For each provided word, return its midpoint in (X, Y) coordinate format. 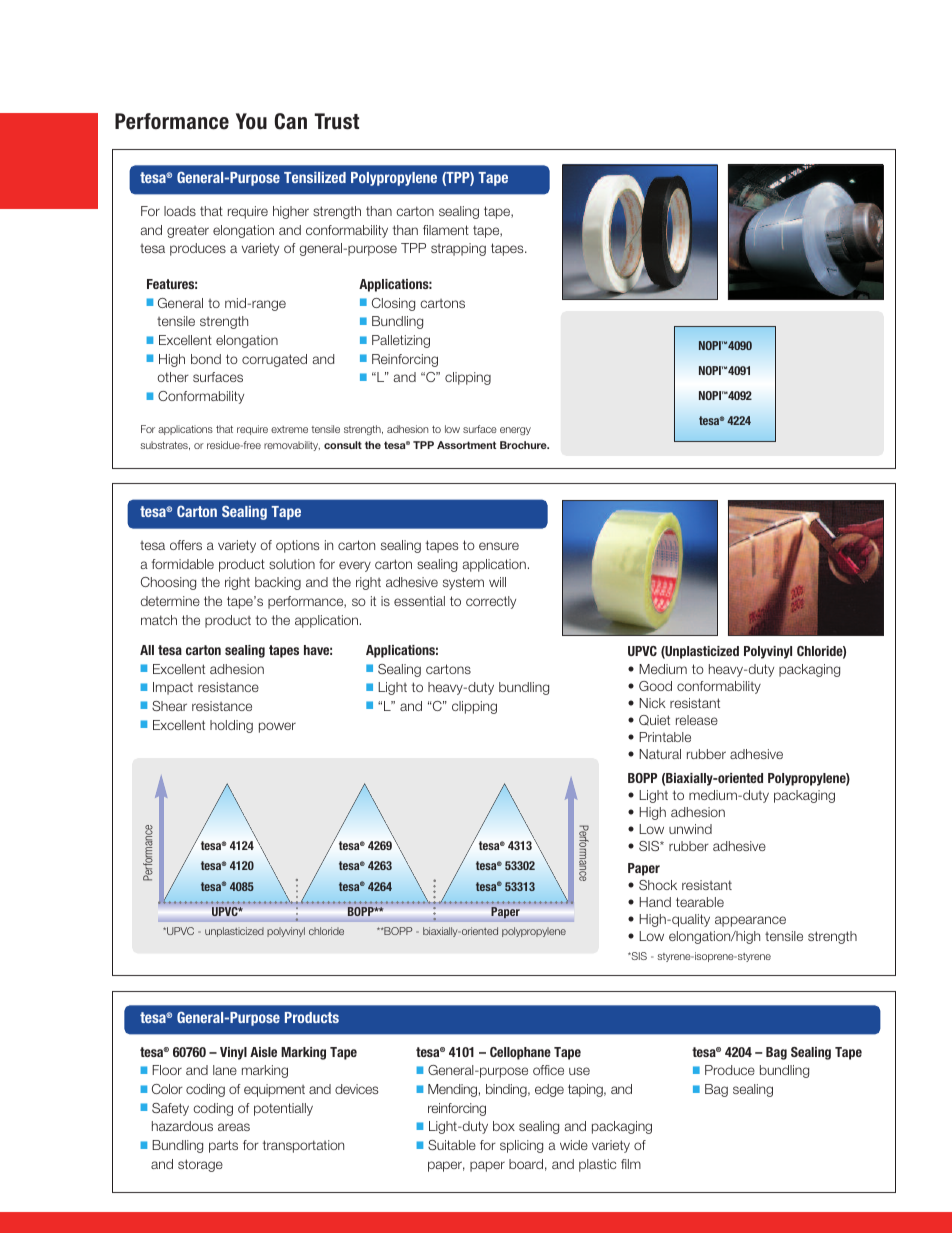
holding (231, 726)
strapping (458, 249)
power (277, 727)
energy (515, 431)
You (251, 121)
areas (234, 1127)
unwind (690, 829)
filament (446, 230)
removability (292, 446)
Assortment (466, 445)
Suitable (452, 1145)
